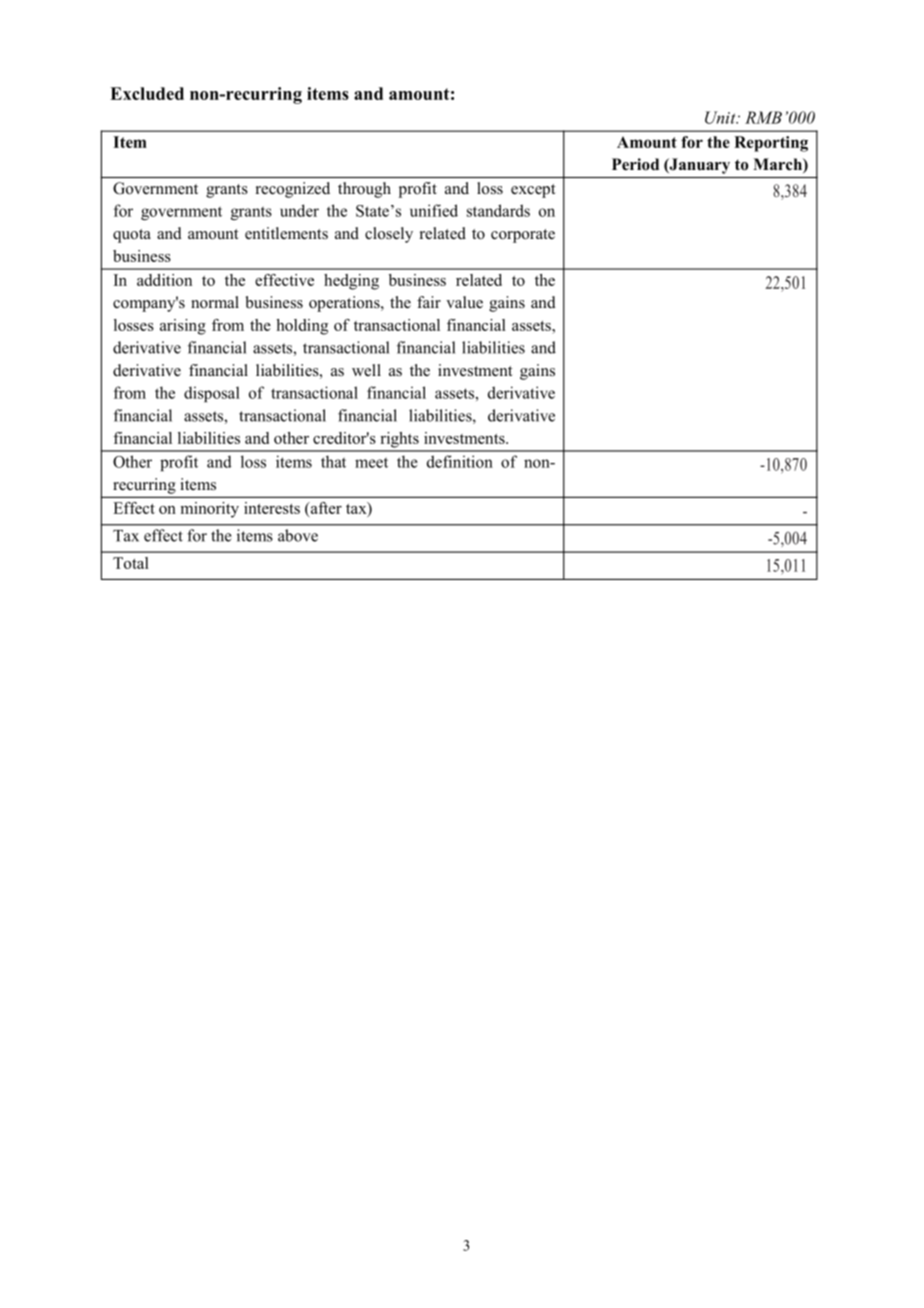 The image size is (924, 1308). Describe the element at coordinates (434, 210) in the screenshot. I see `unified` at that location.
